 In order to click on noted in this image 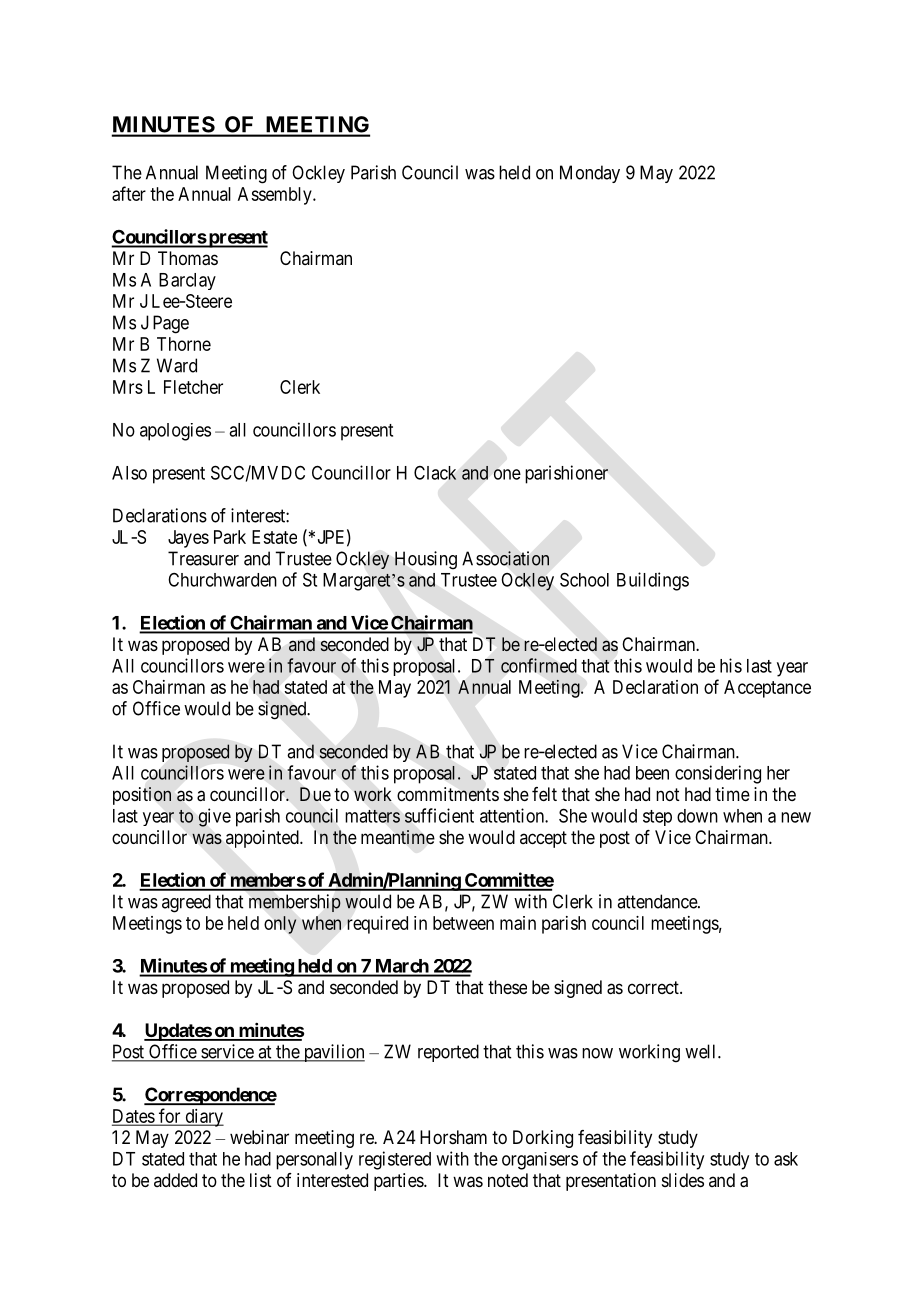, I will do `click(508, 1180)`.
